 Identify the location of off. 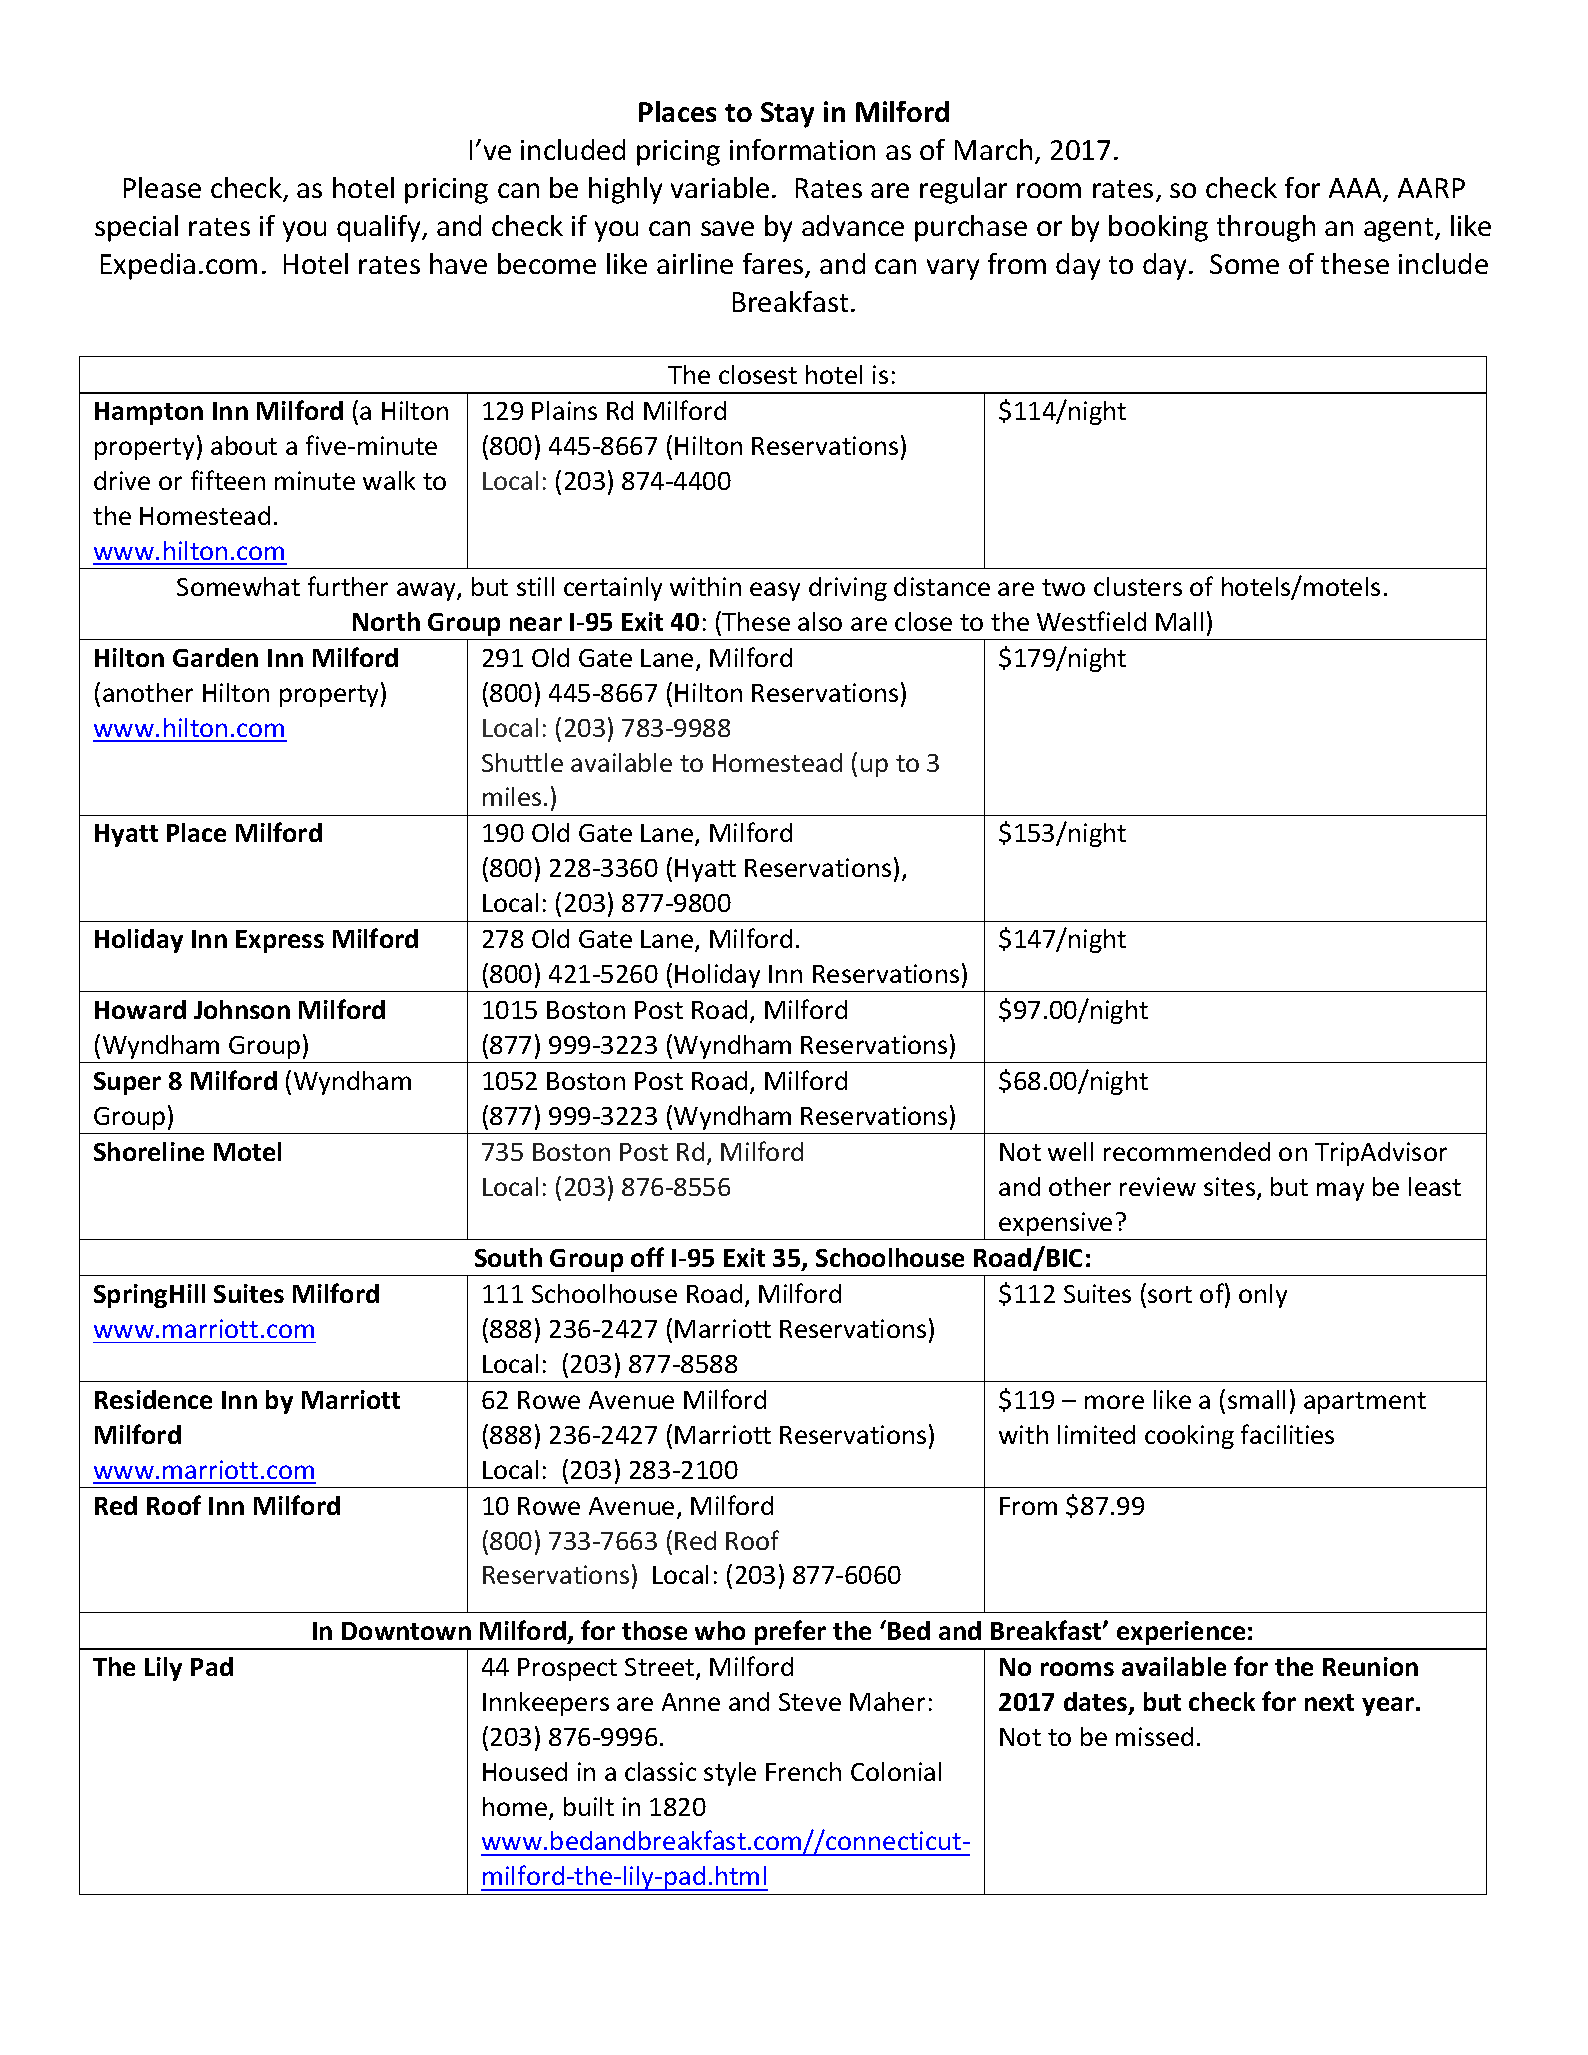
(647, 1257).
